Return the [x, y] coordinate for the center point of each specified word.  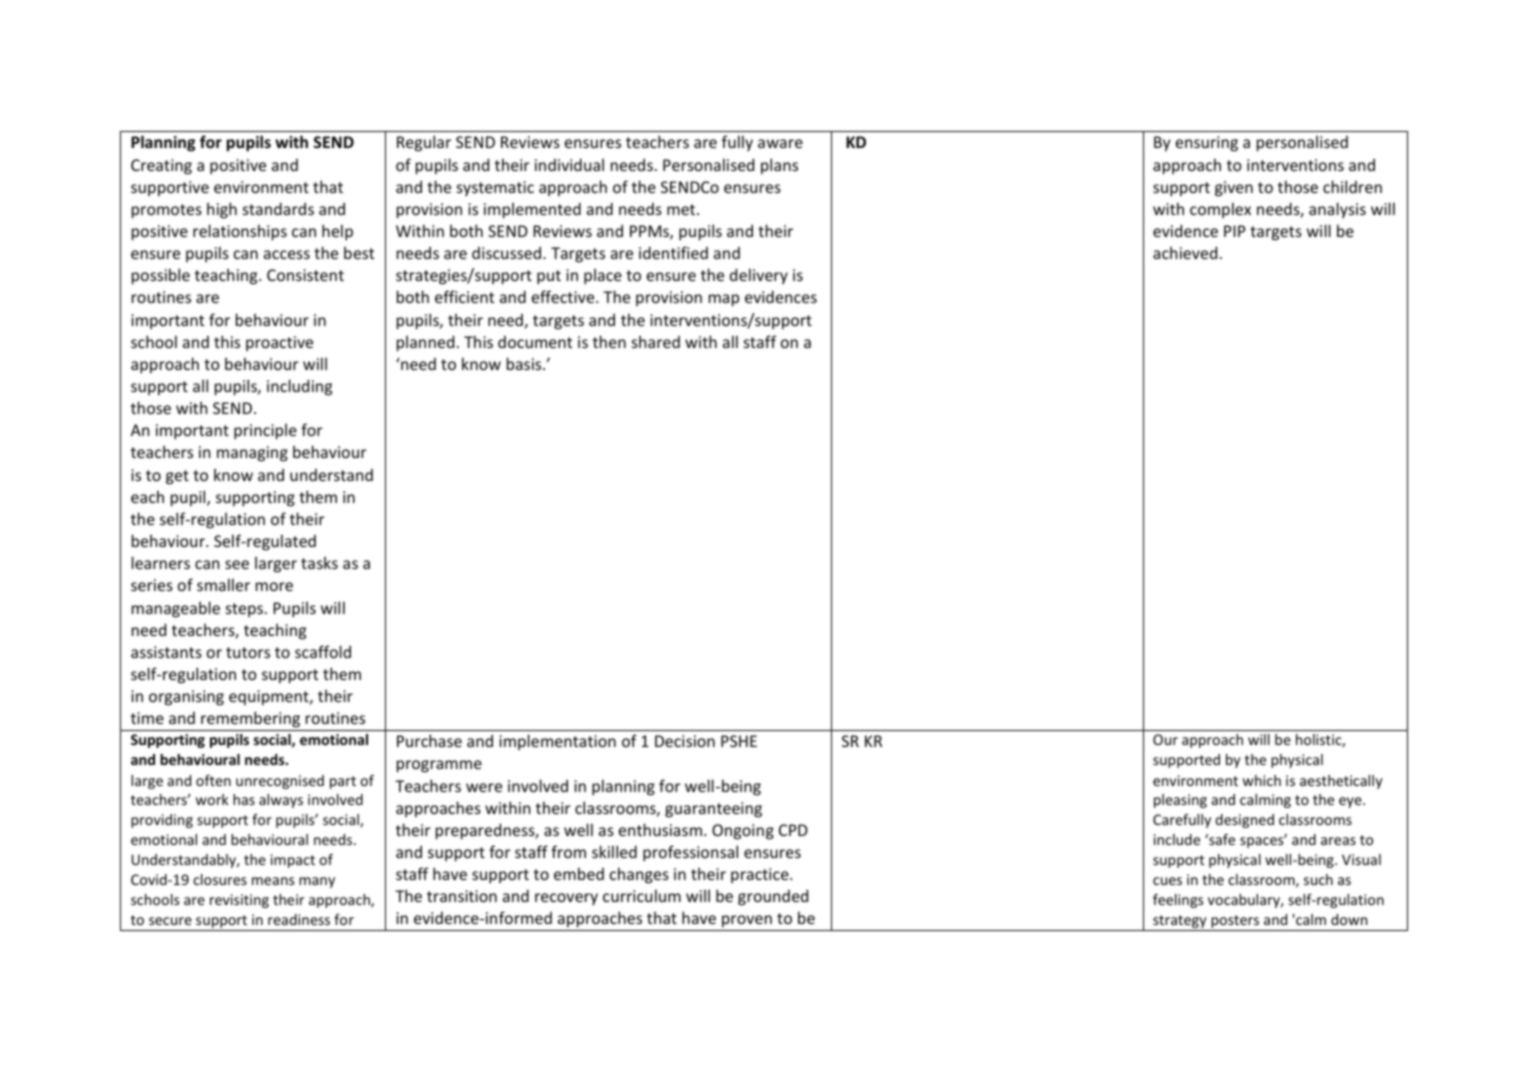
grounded [773, 897]
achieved [1185, 252]
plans [779, 166]
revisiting [239, 901]
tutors [248, 652]
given [1234, 189]
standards [278, 208]
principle [265, 431]
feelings [1178, 901]
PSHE [739, 741]
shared [656, 341]
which [1262, 780]
